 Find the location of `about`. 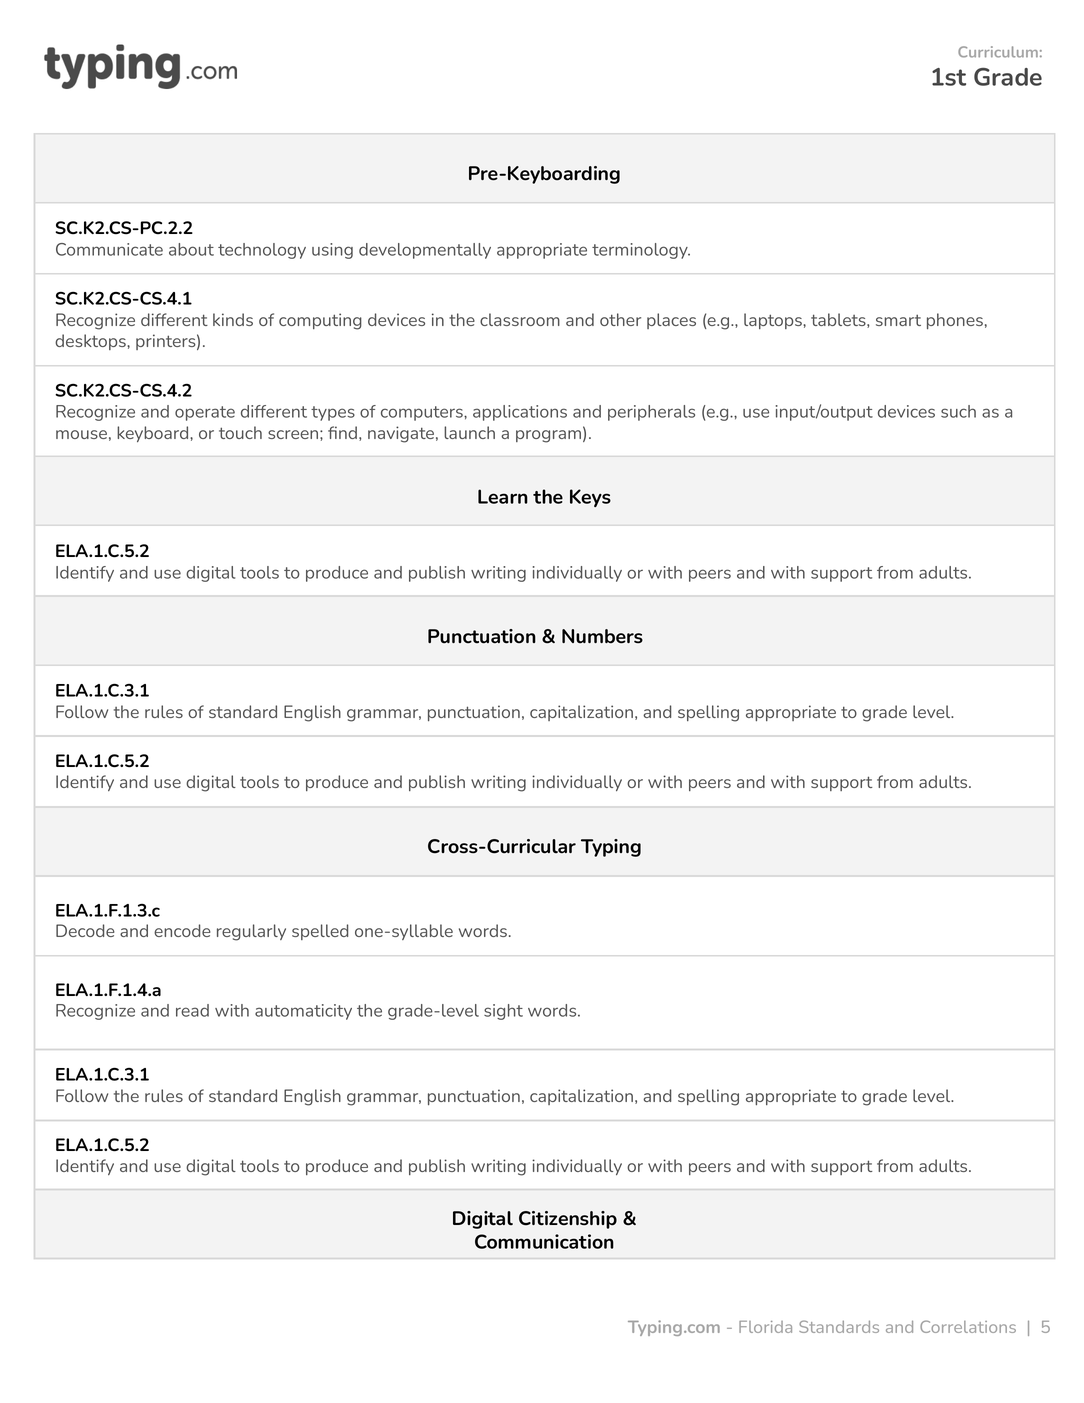

about is located at coordinates (191, 249).
